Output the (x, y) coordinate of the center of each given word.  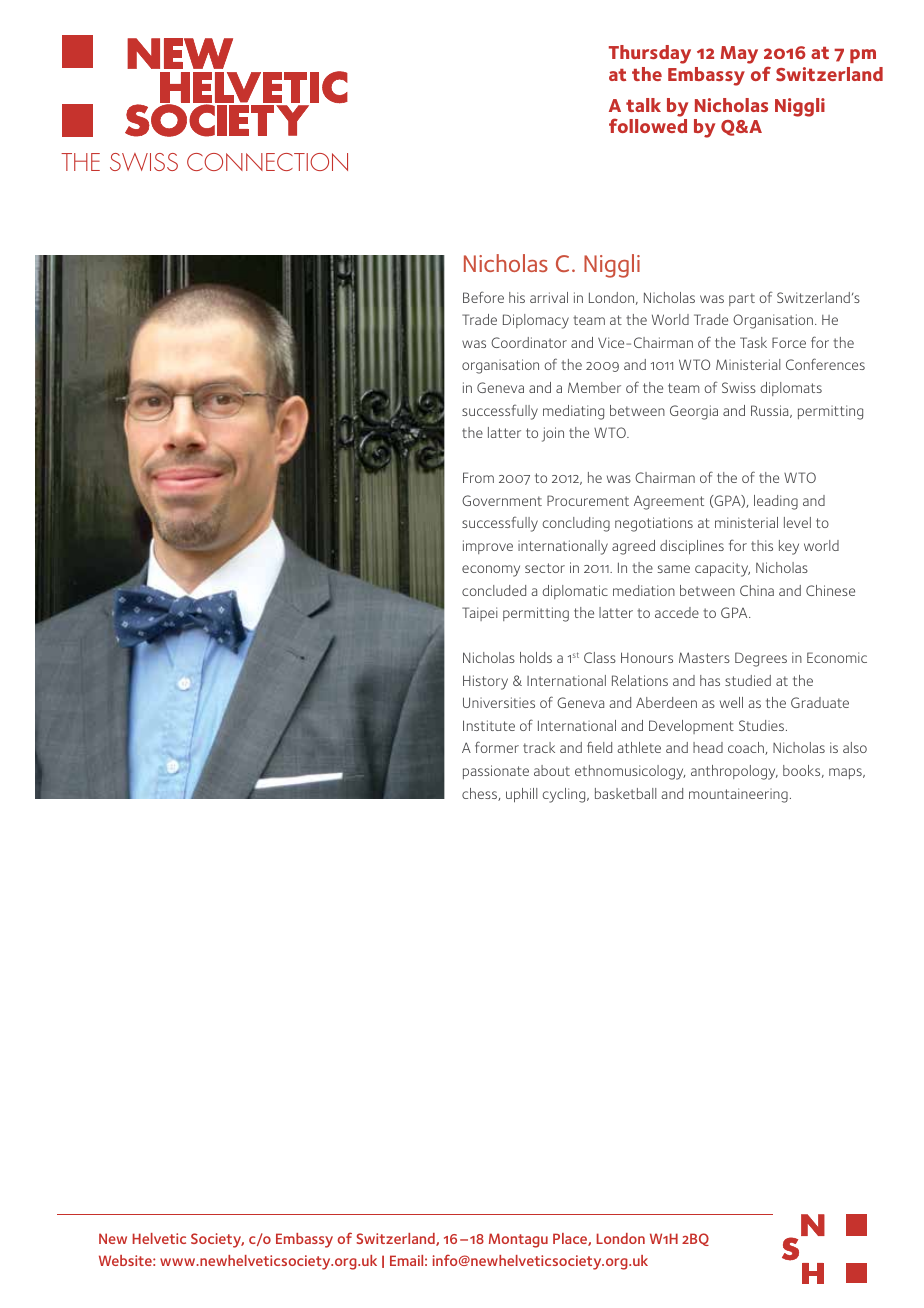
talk (643, 105)
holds (536, 657)
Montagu (518, 1240)
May (739, 55)
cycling (565, 795)
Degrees (761, 659)
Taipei (479, 614)
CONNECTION (267, 162)
